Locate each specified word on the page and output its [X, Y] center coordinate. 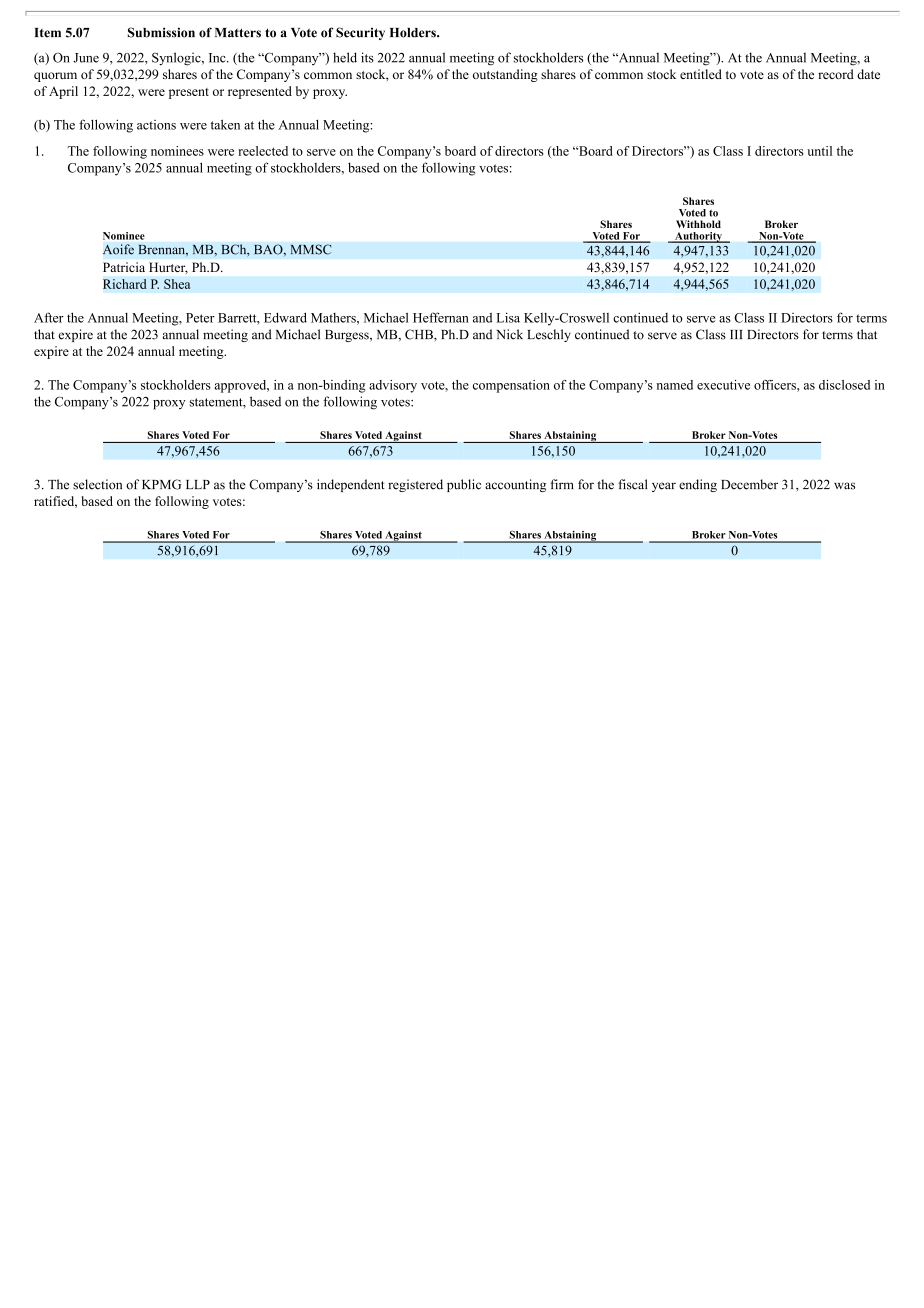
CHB [420, 334]
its [367, 57]
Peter [200, 318]
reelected [263, 151]
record [836, 74]
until [819, 151]
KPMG [161, 484]
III [736, 334]
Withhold [698, 224]
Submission [161, 32]
